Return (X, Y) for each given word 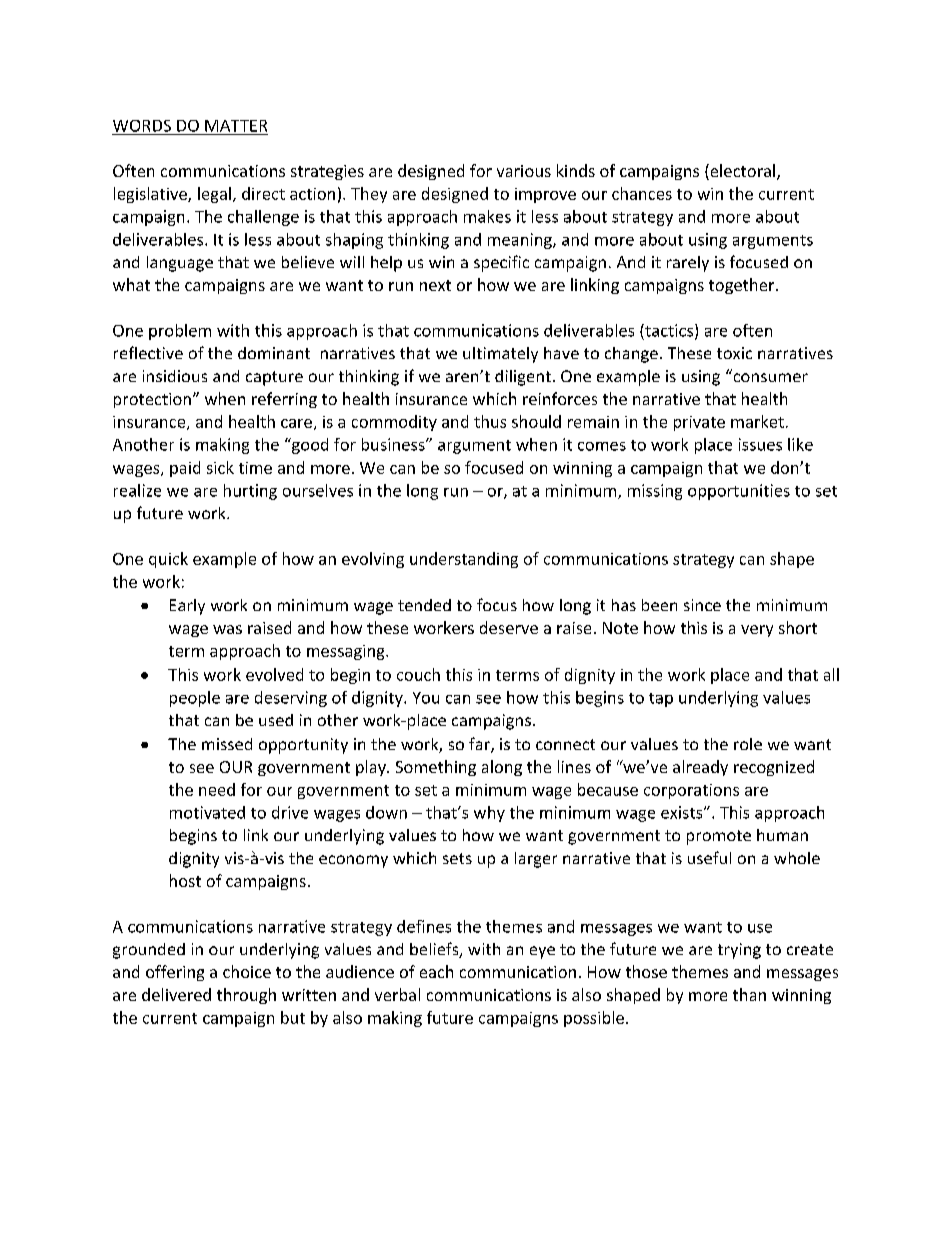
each (436, 971)
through (246, 996)
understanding (464, 560)
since (702, 605)
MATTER (236, 126)
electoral (741, 172)
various (524, 171)
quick (168, 560)
